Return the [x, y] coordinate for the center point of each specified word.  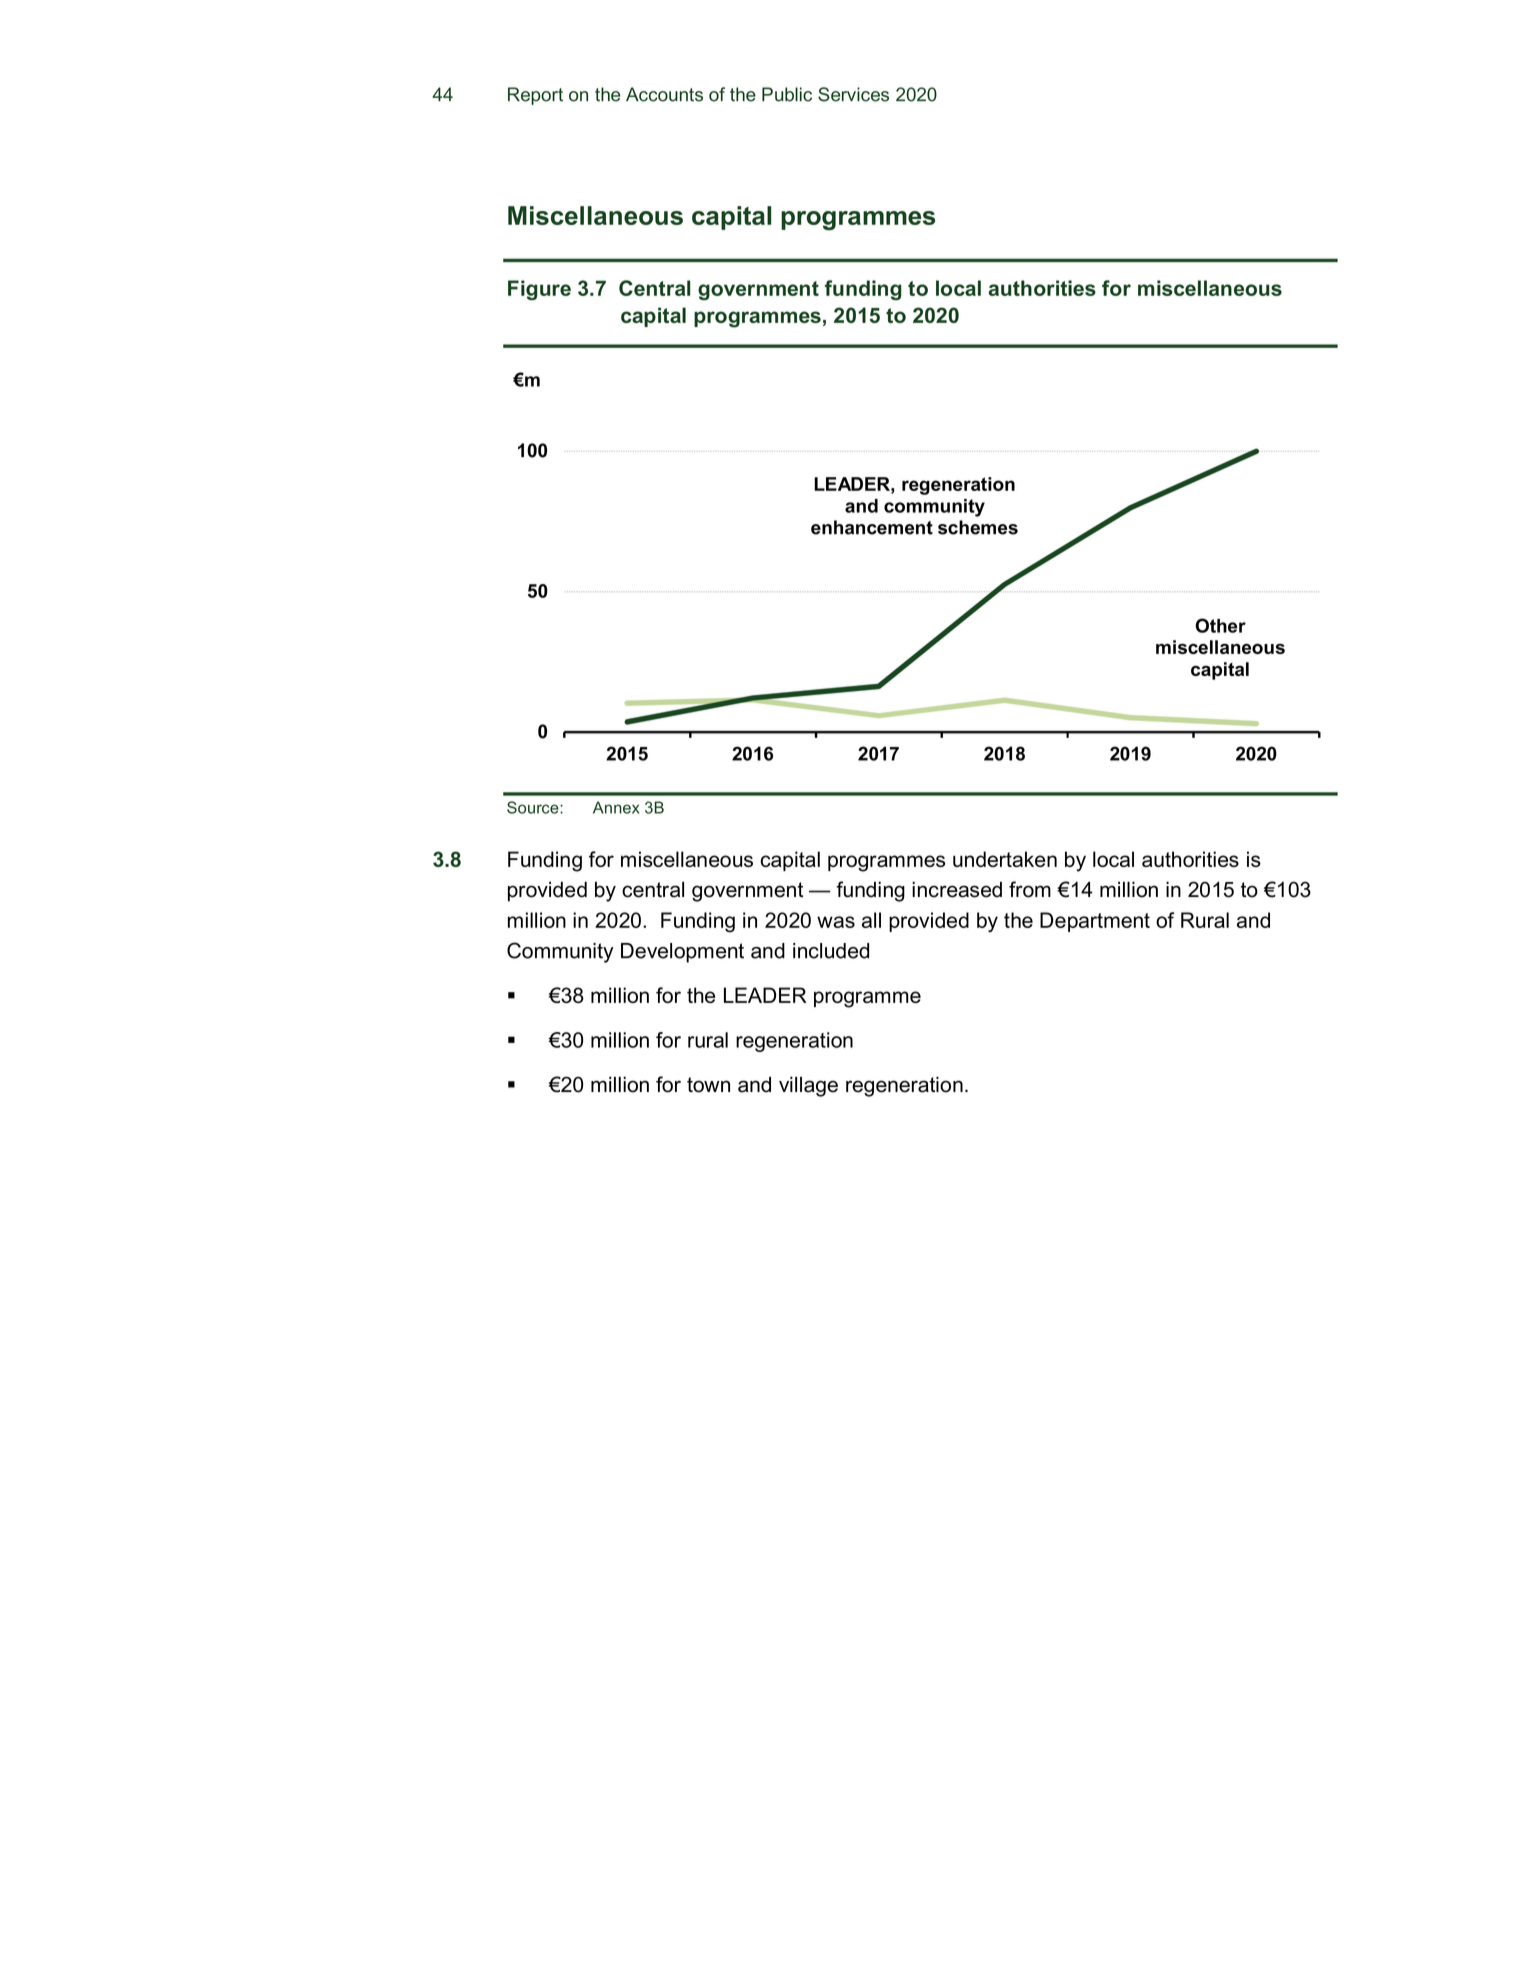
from [1030, 889]
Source [534, 807]
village [808, 1086]
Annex [616, 807]
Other [1220, 625]
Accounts [664, 94]
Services [853, 94]
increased [957, 889]
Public [787, 94]
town [708, 1085]
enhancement [872, 527]
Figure [539, 290]
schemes [978, 527]
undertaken [1005, 859]
